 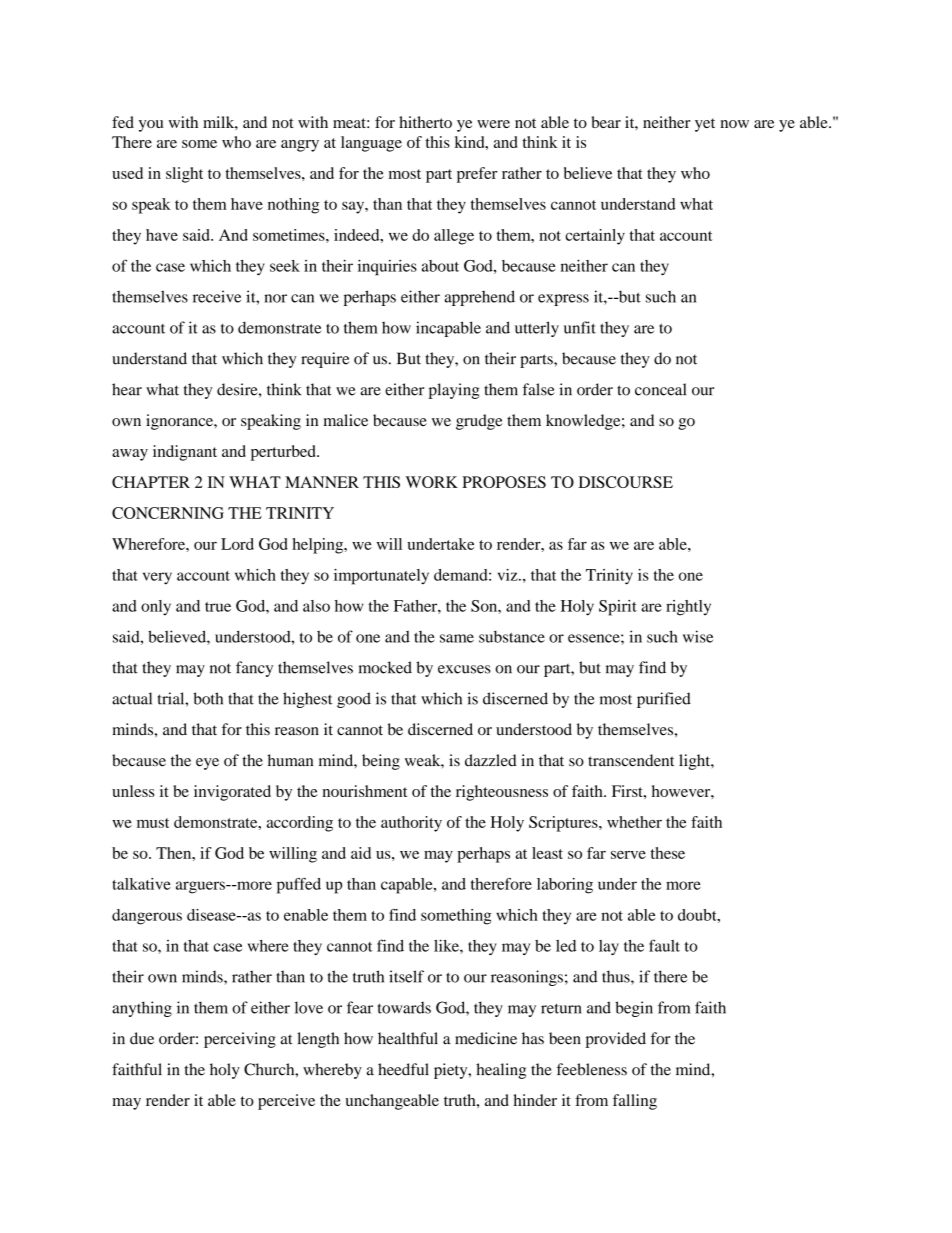 What do you see at coordinates (408, 1038) in the screenshot?
I see `healthful` at bounding box center [408, 1038].
